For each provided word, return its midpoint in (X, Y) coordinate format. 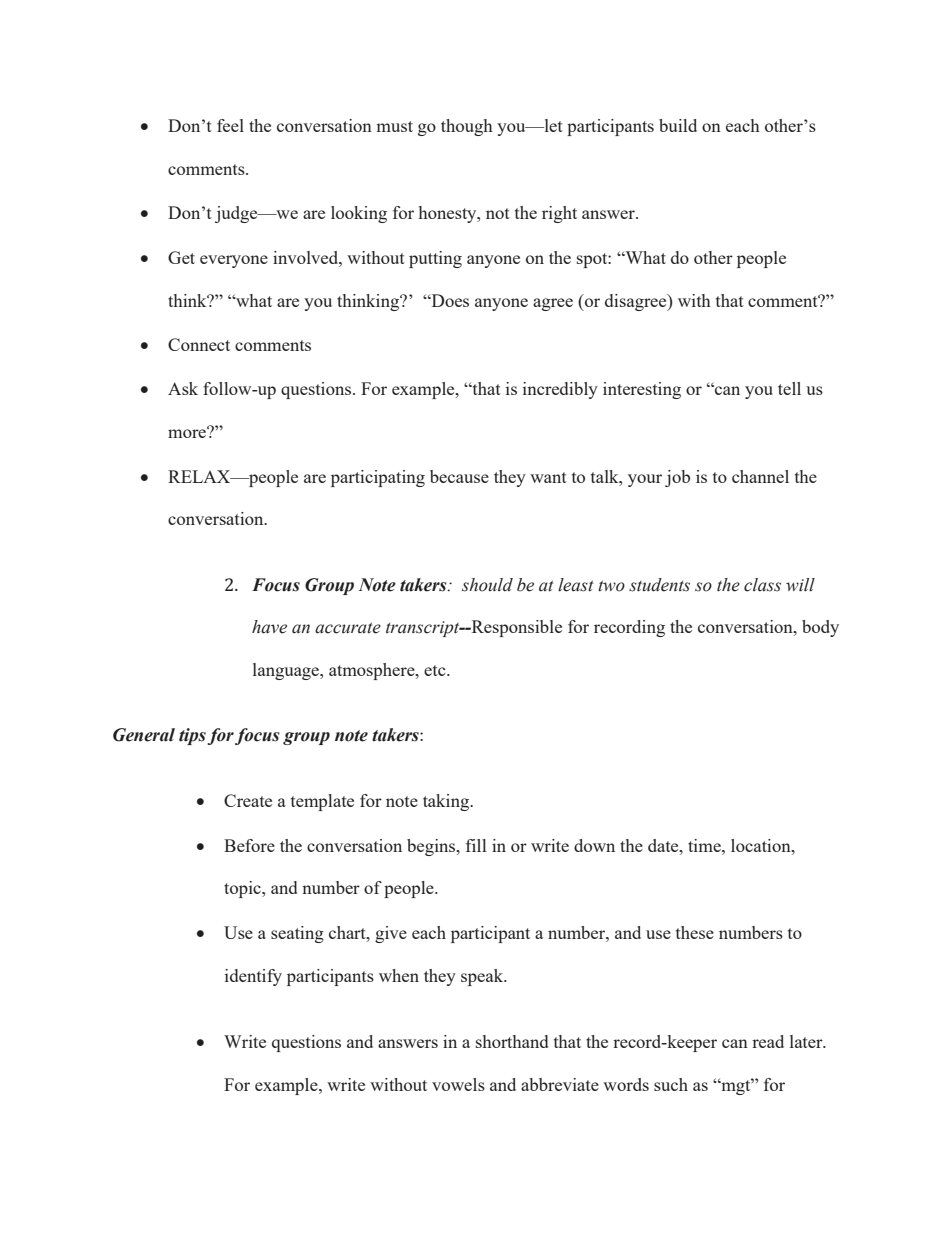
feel (230, 125)
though (467, 127)
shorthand (512, 1041)
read (768, 1041)
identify (253, 977)
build (678, 125)
